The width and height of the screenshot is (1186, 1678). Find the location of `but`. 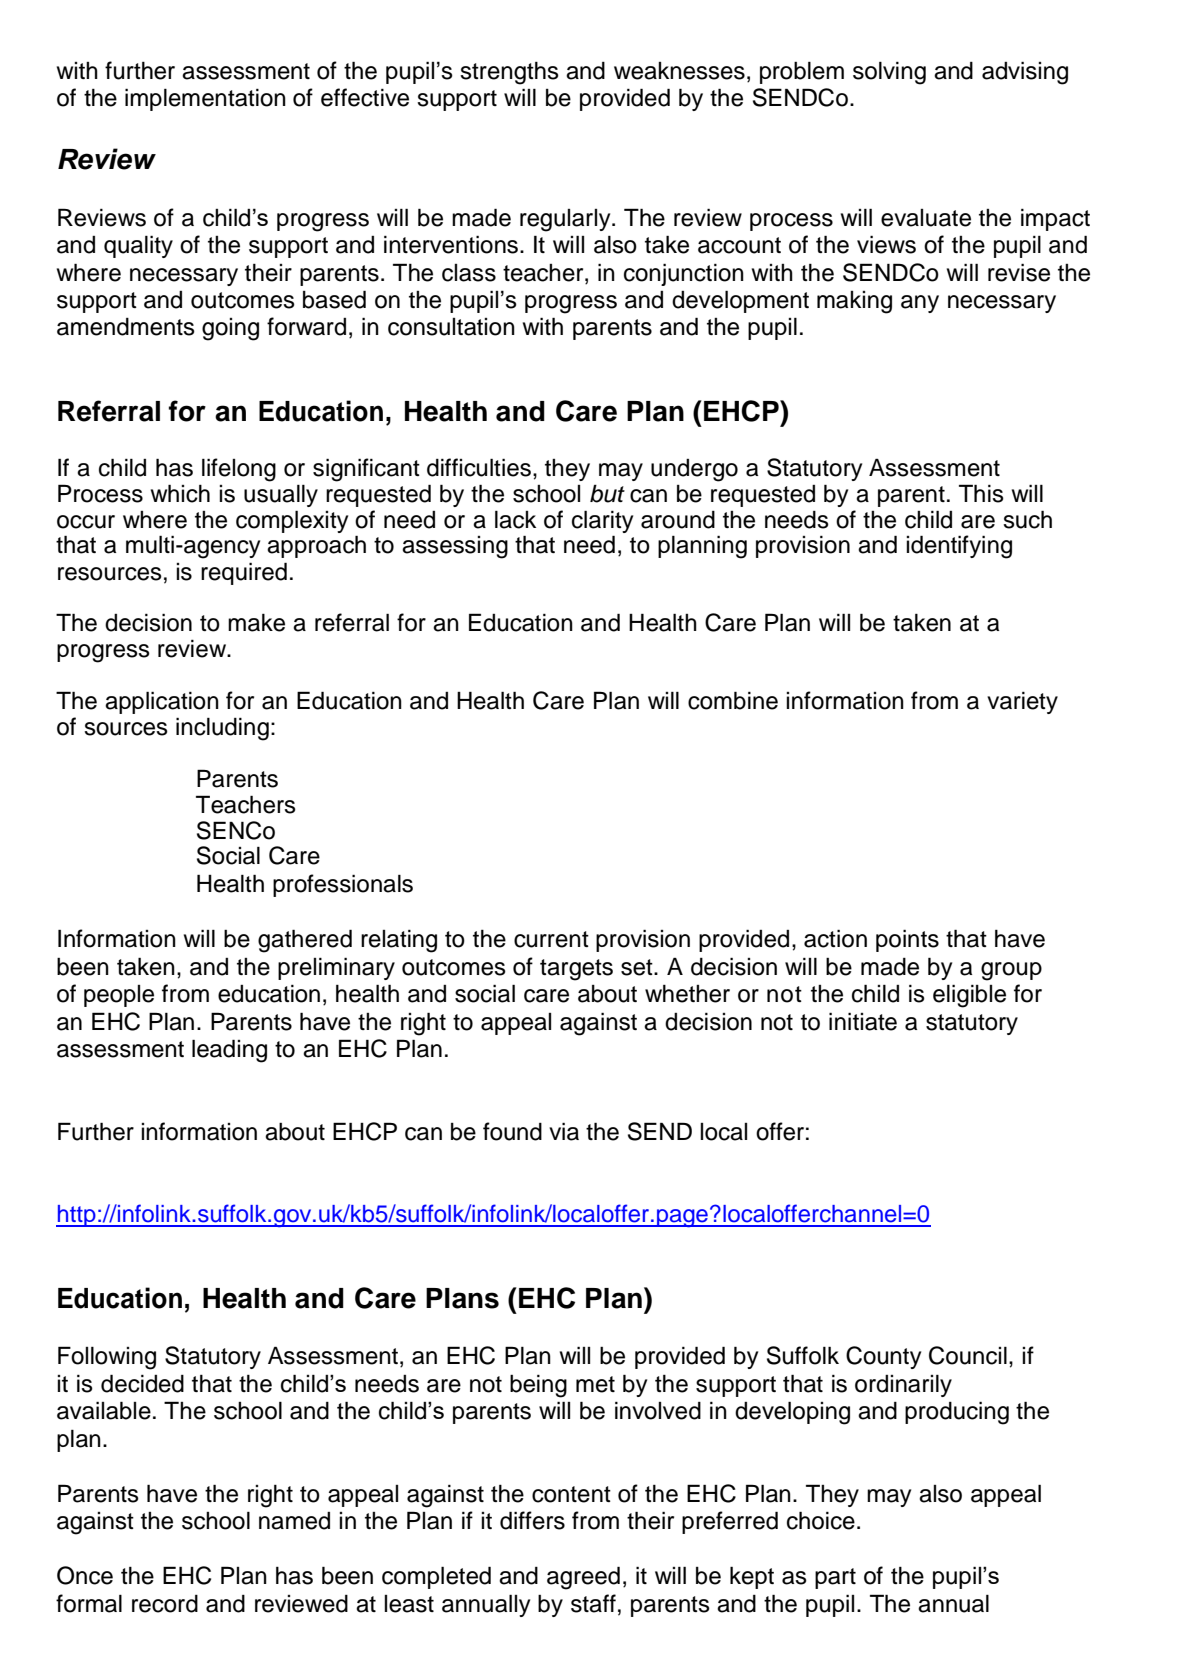

but is located at coordinates (607, 493).
